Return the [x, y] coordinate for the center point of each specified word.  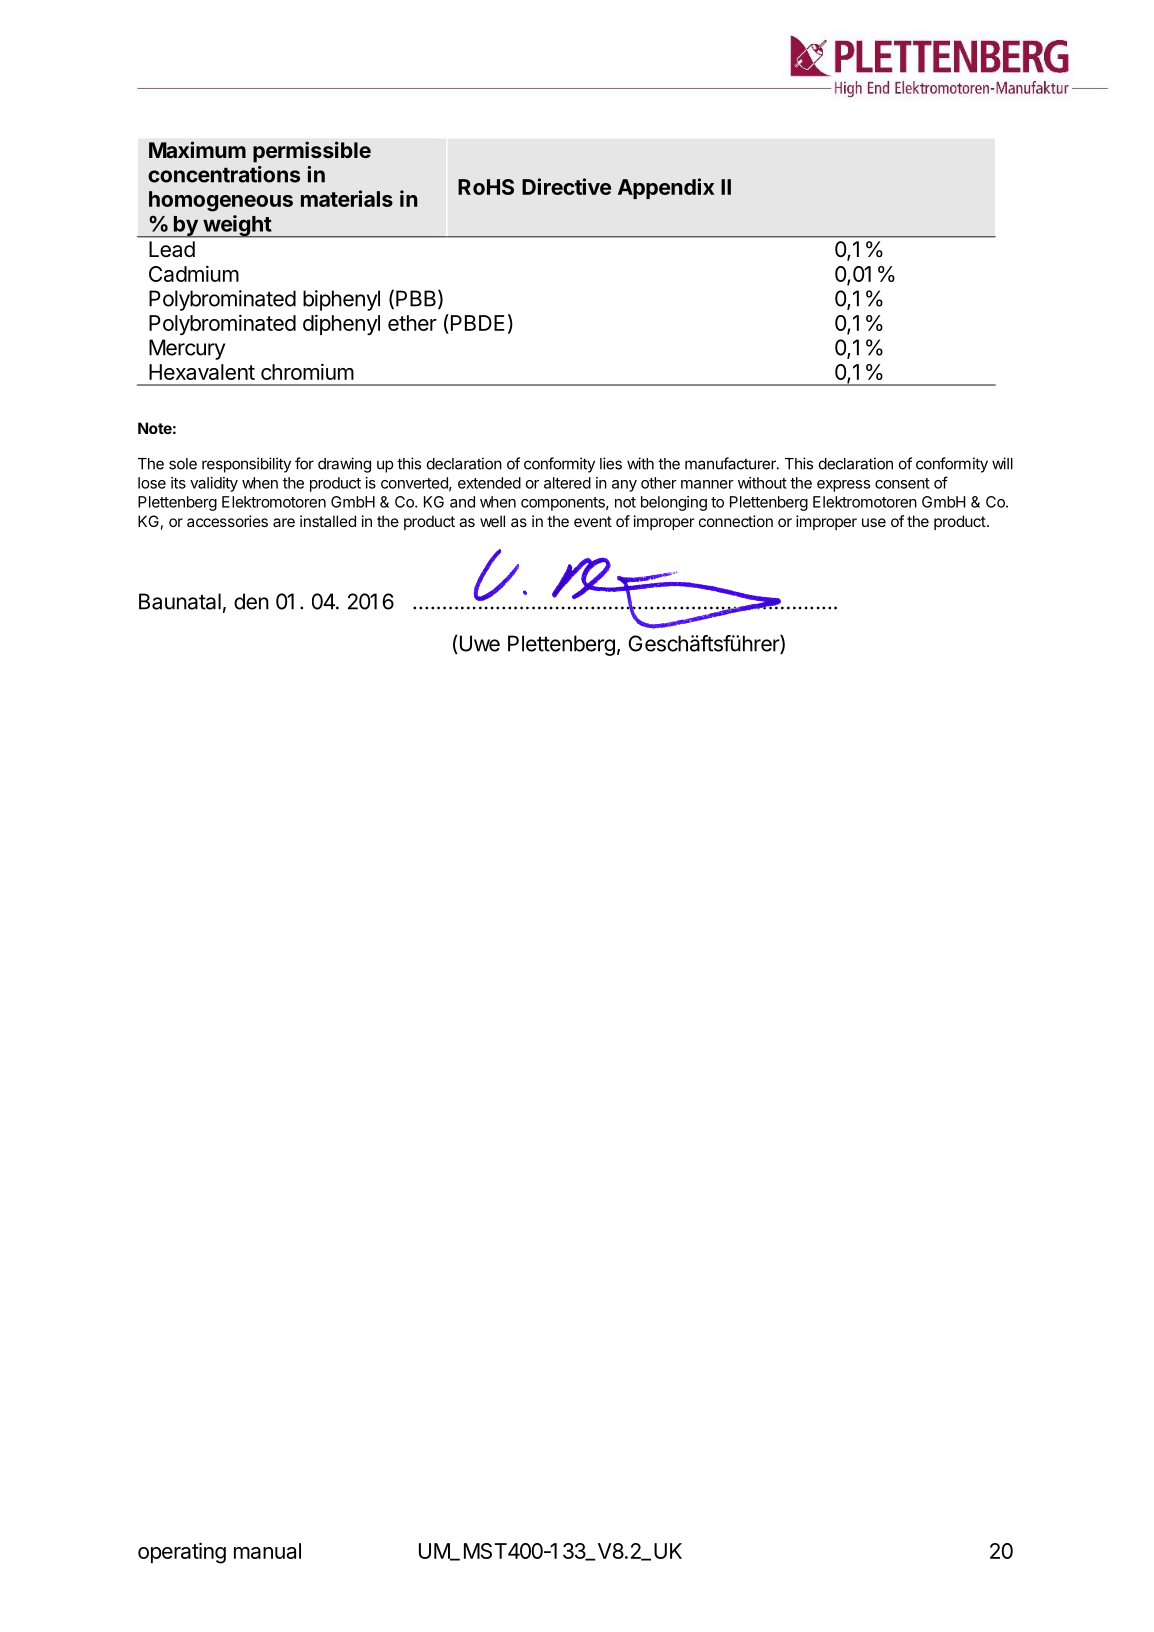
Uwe [478, 644]
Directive [566, 186]
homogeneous [221, 201]
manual [267, 1551]
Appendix [666, 188]
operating [182, 1553]
